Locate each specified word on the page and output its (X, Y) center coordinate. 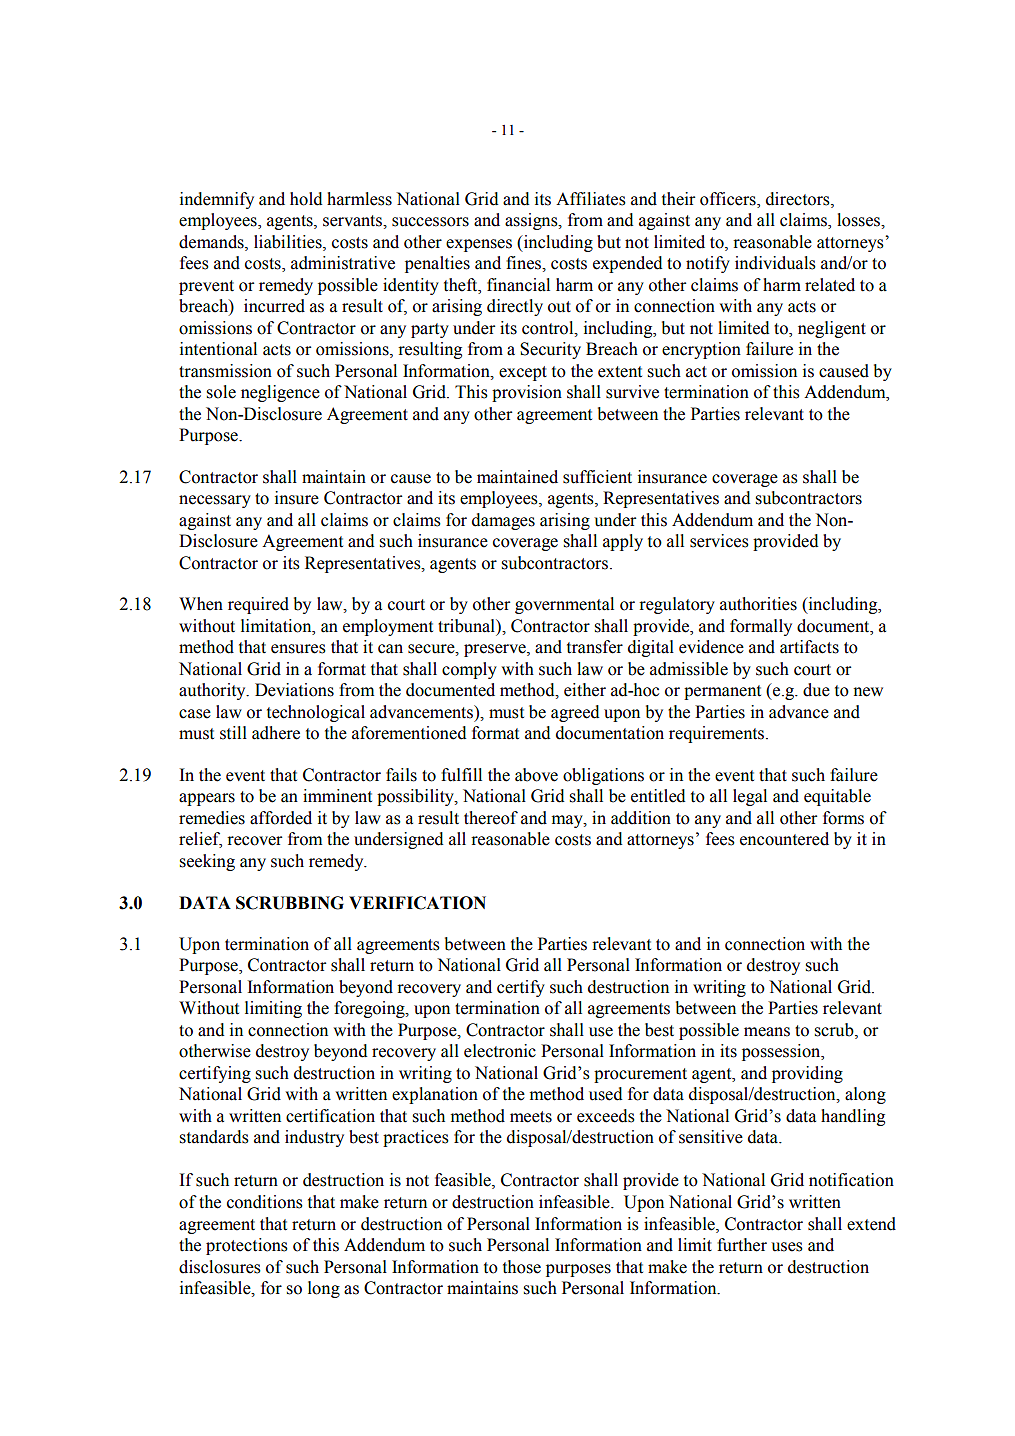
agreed (575, 713)
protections (247, 1246)
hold (306, 199)
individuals (775, 263)
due (816, 690)
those (522, 1267)
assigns (532, 221)
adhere (276, 733)
